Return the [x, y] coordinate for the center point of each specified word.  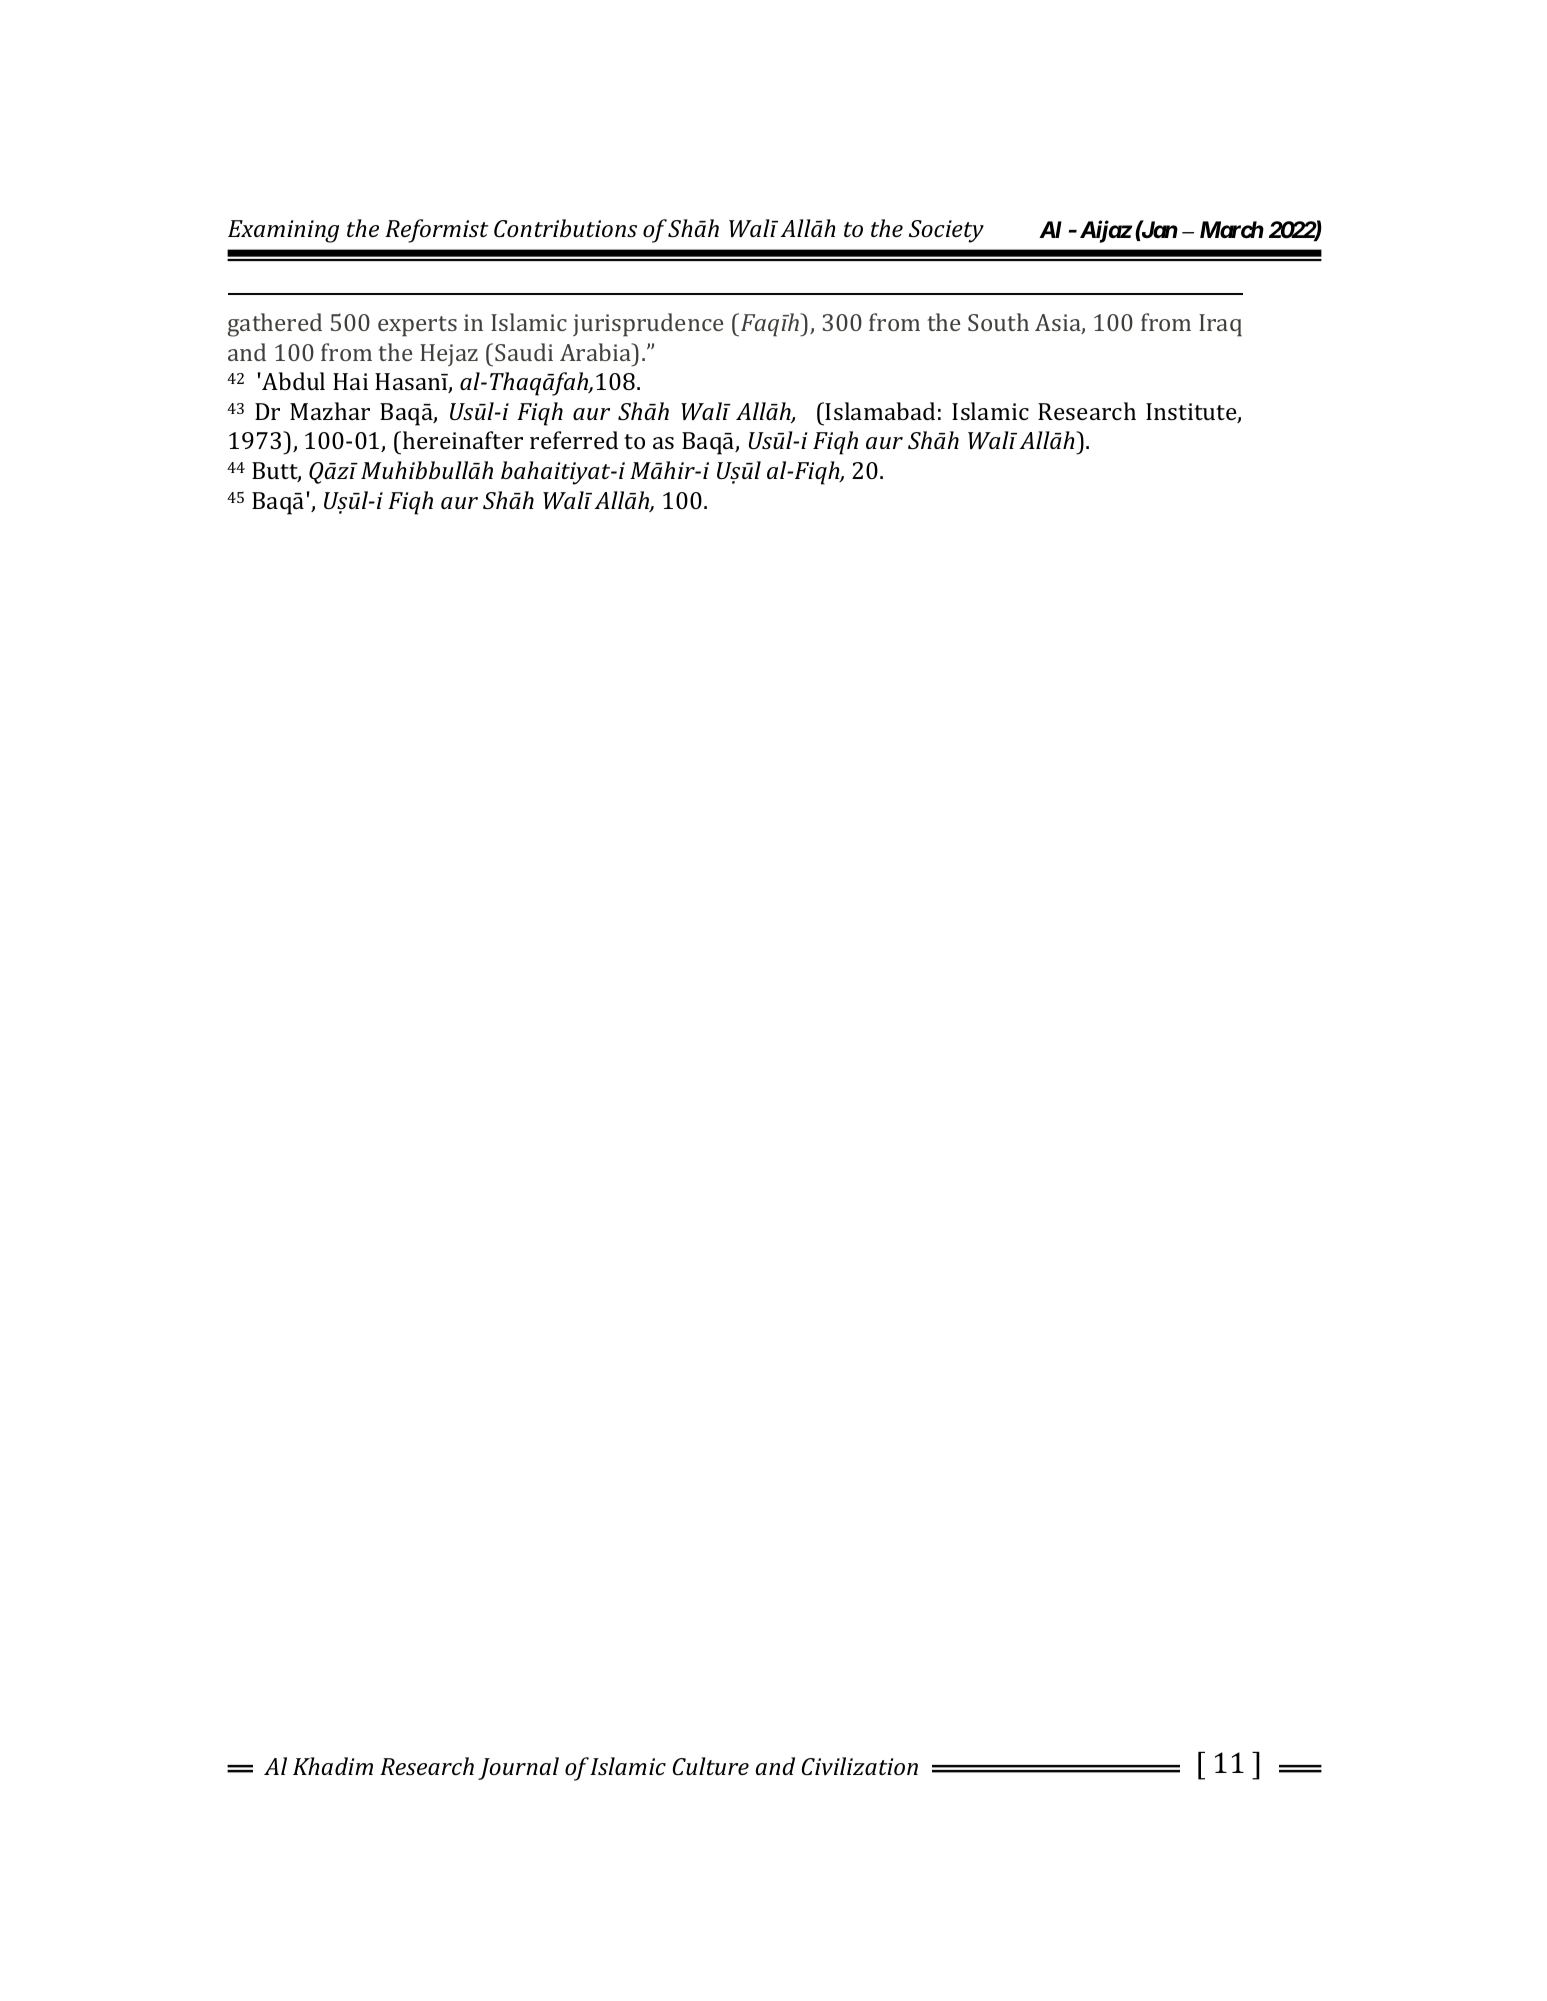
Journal [518, 1768]
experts [417, 326]
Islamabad [880, 411]
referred [574, 440]
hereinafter [463, 440]
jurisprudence [648, 325]
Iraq [1220, 325]
